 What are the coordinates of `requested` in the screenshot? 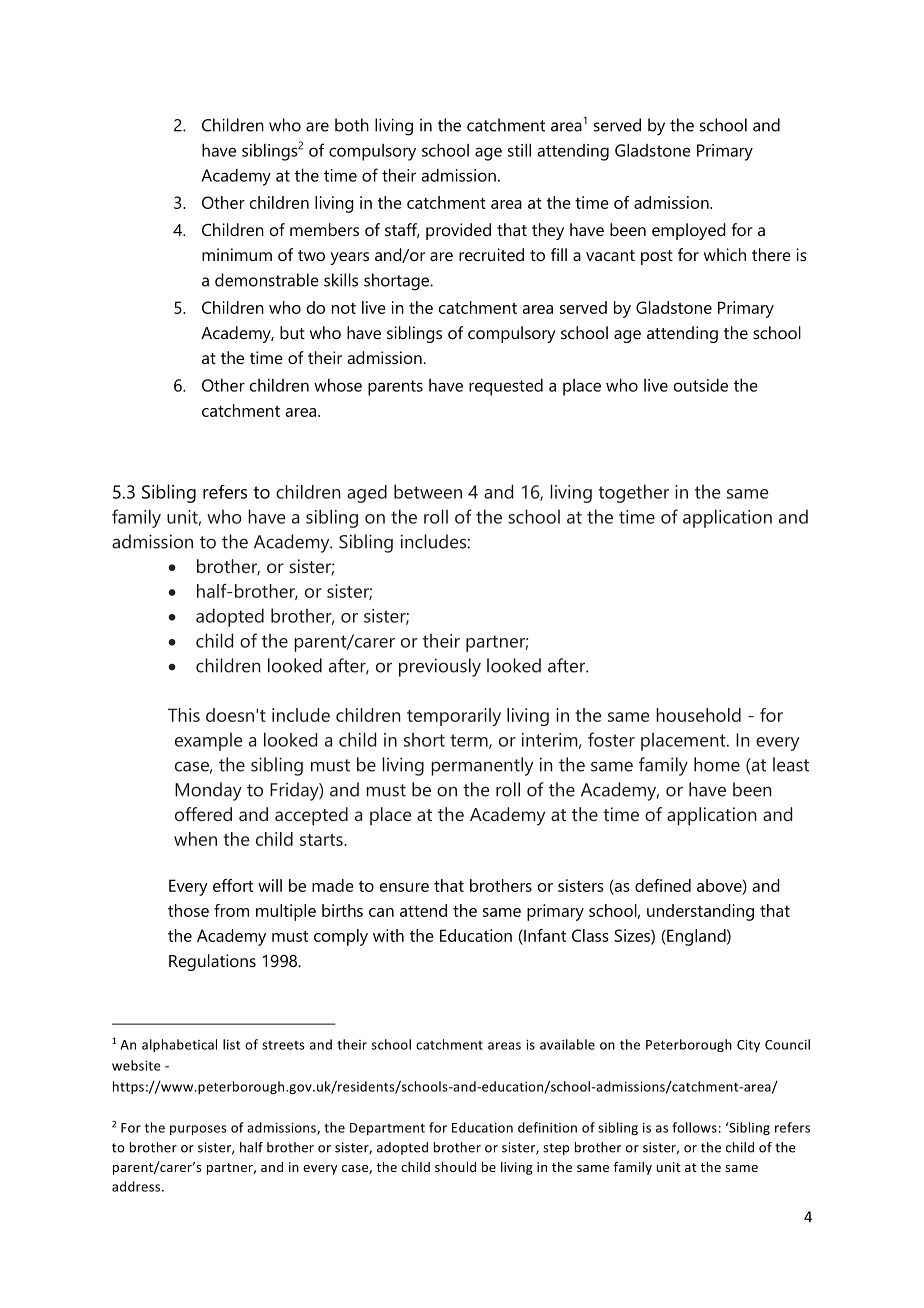 It's located at (506, 387).
